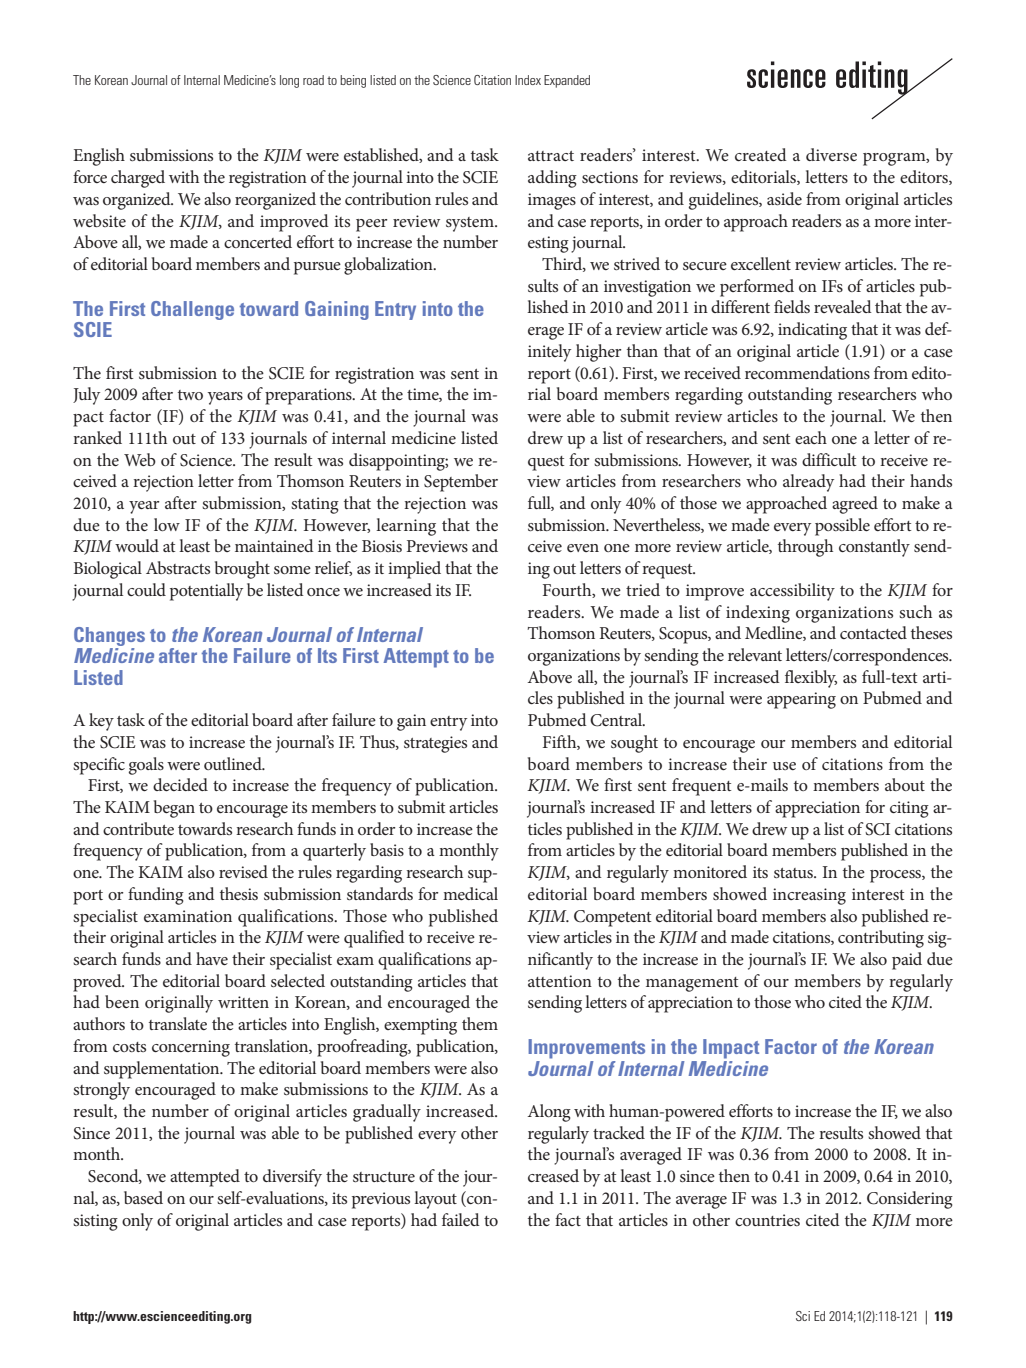  I want to click on status, so click(794, 873).
